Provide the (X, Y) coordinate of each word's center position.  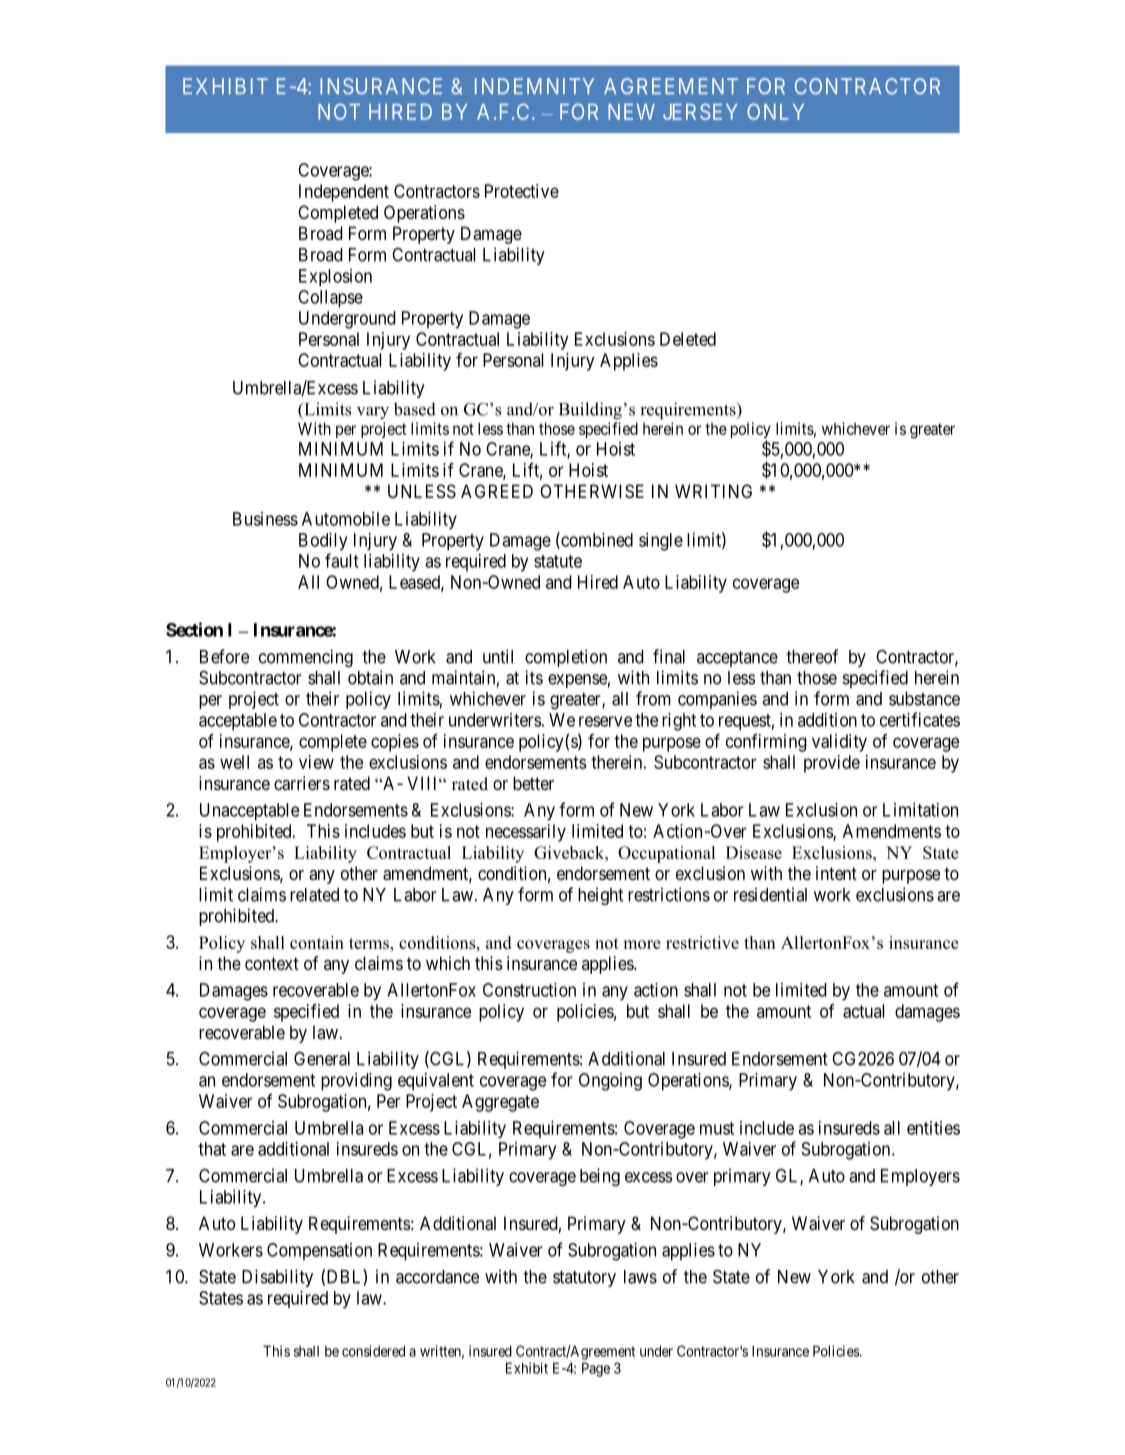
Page (596, 1369)
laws (640, 1277)
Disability (277, 1278)
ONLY (775, 111)
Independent (344, 193)
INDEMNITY (534, 86)
